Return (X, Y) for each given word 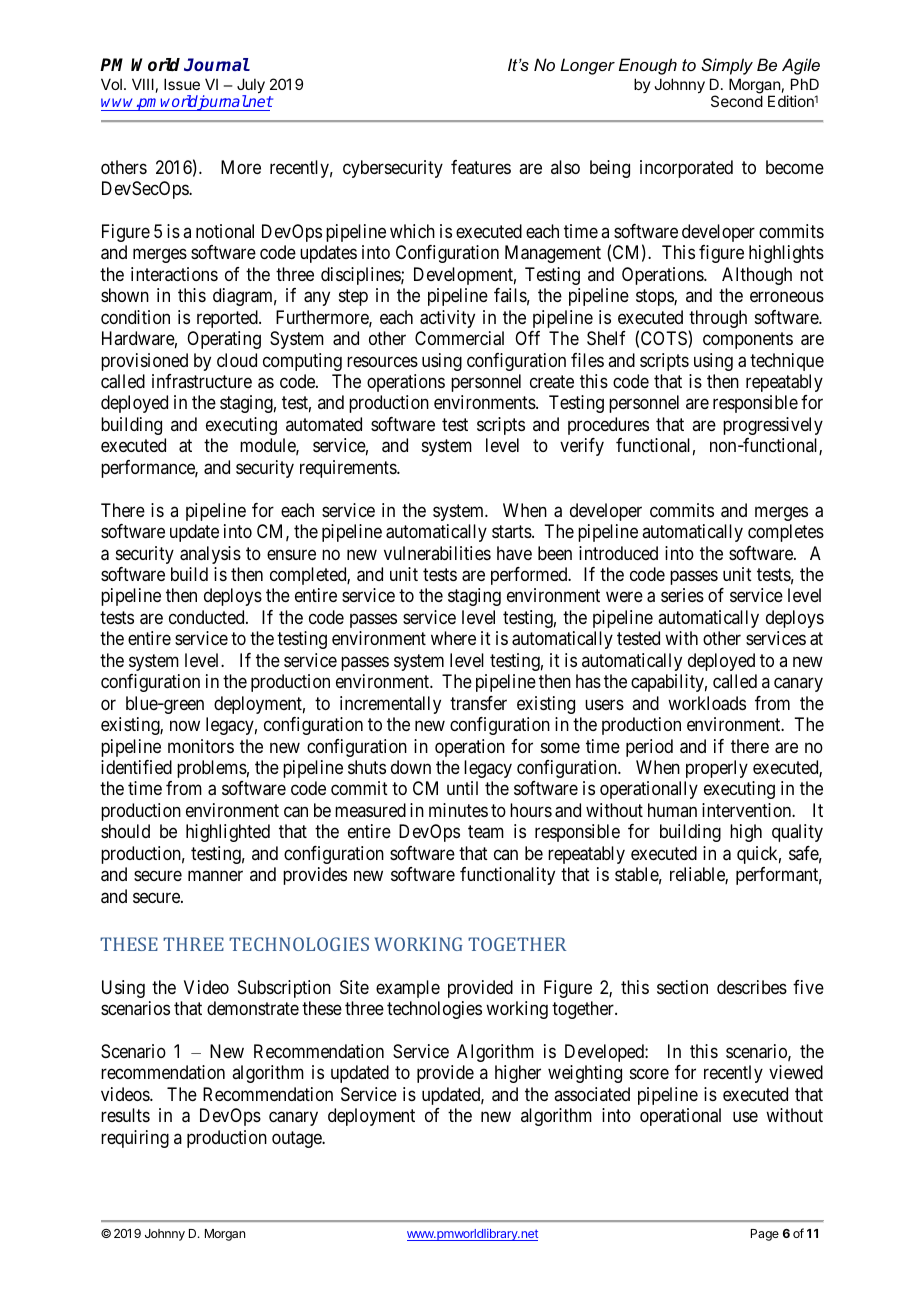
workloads (707, 703)
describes (752, 987)
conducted (208, 617)
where (453, 638)
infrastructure (202, 381)
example (408, 989)
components (748, 340)
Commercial (459, 338)
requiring (135, 1139)
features (481, 167)
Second (737, 101)
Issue (182, 84)
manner (215, 876)
